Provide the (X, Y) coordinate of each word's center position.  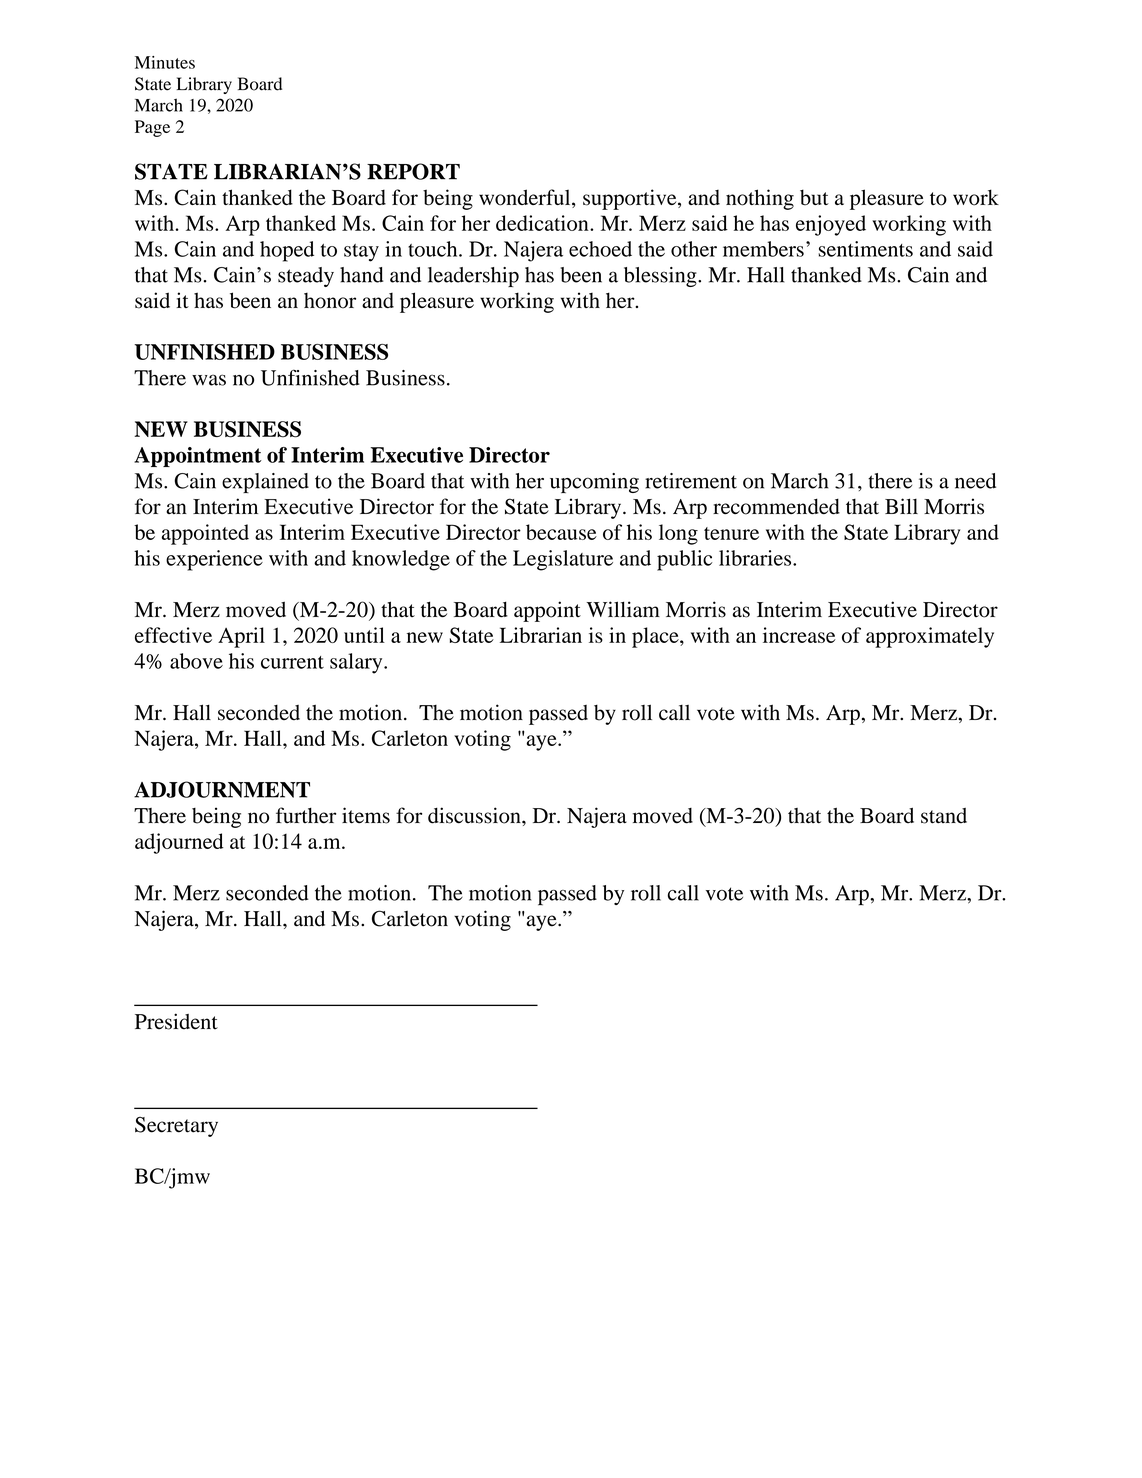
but (814, 197)
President (176, 1021)
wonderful (526, 198)
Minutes (165, 62)
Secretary (176, 1127)
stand (944, 816)
